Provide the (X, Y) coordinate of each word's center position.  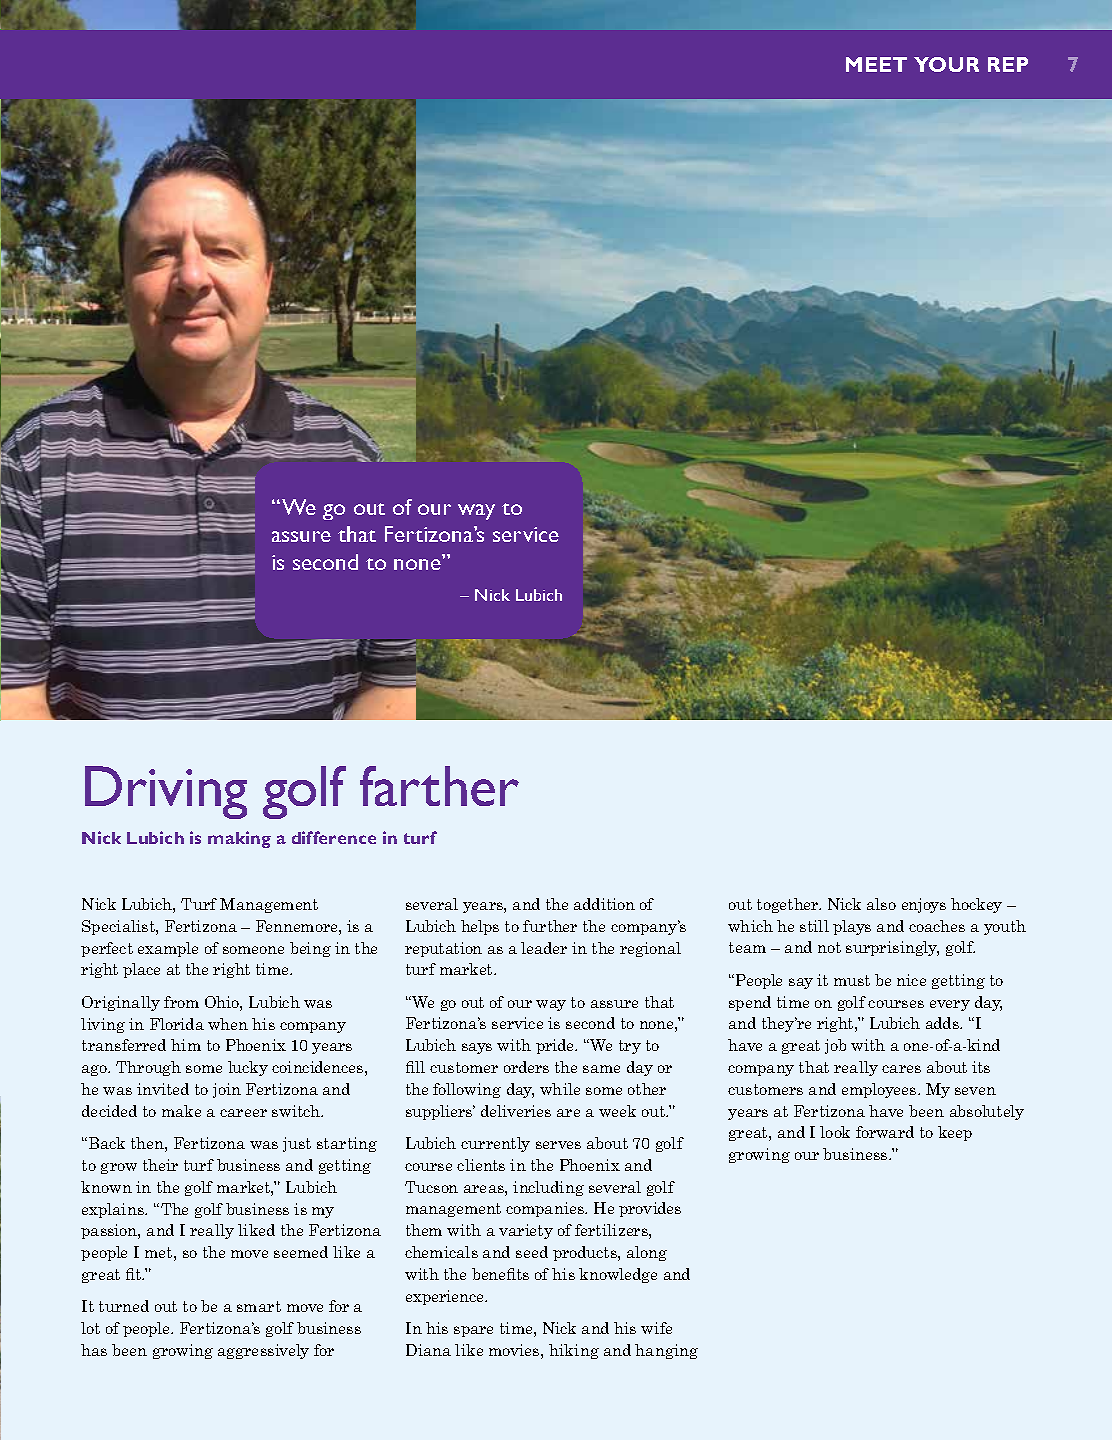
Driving (166, 792)
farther (439, 786)
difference (334, 837)
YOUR (946, 64)
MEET (876, 64)
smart (259, 1306)
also (881, 904)
